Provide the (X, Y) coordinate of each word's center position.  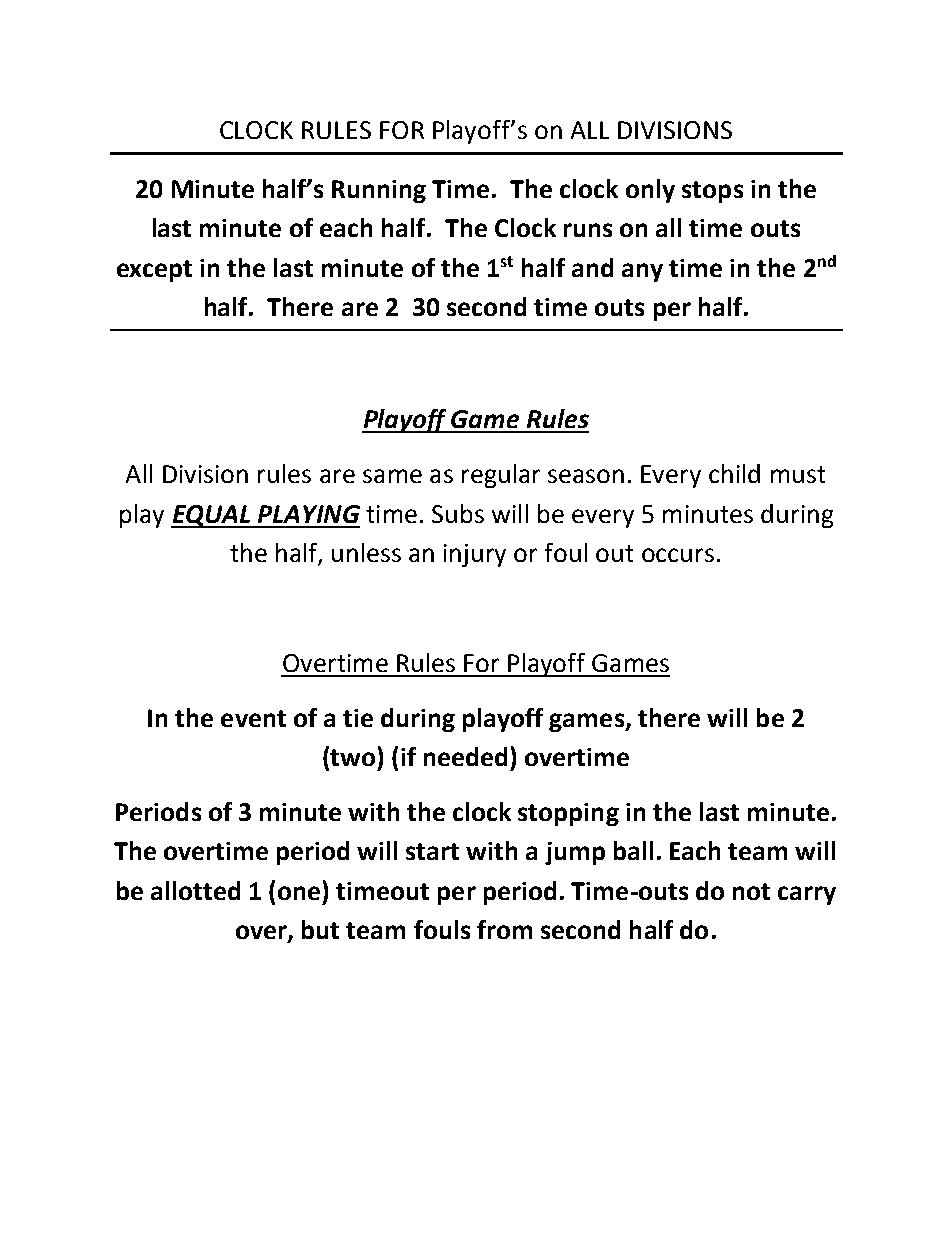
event (253, 718)
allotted (195, 890)
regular (501, 476)
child (734, 473)
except (154, 271)
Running (379, 191)
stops (712, 192)
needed (465, 756)
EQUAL (212, 516)
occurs (678, 555)
